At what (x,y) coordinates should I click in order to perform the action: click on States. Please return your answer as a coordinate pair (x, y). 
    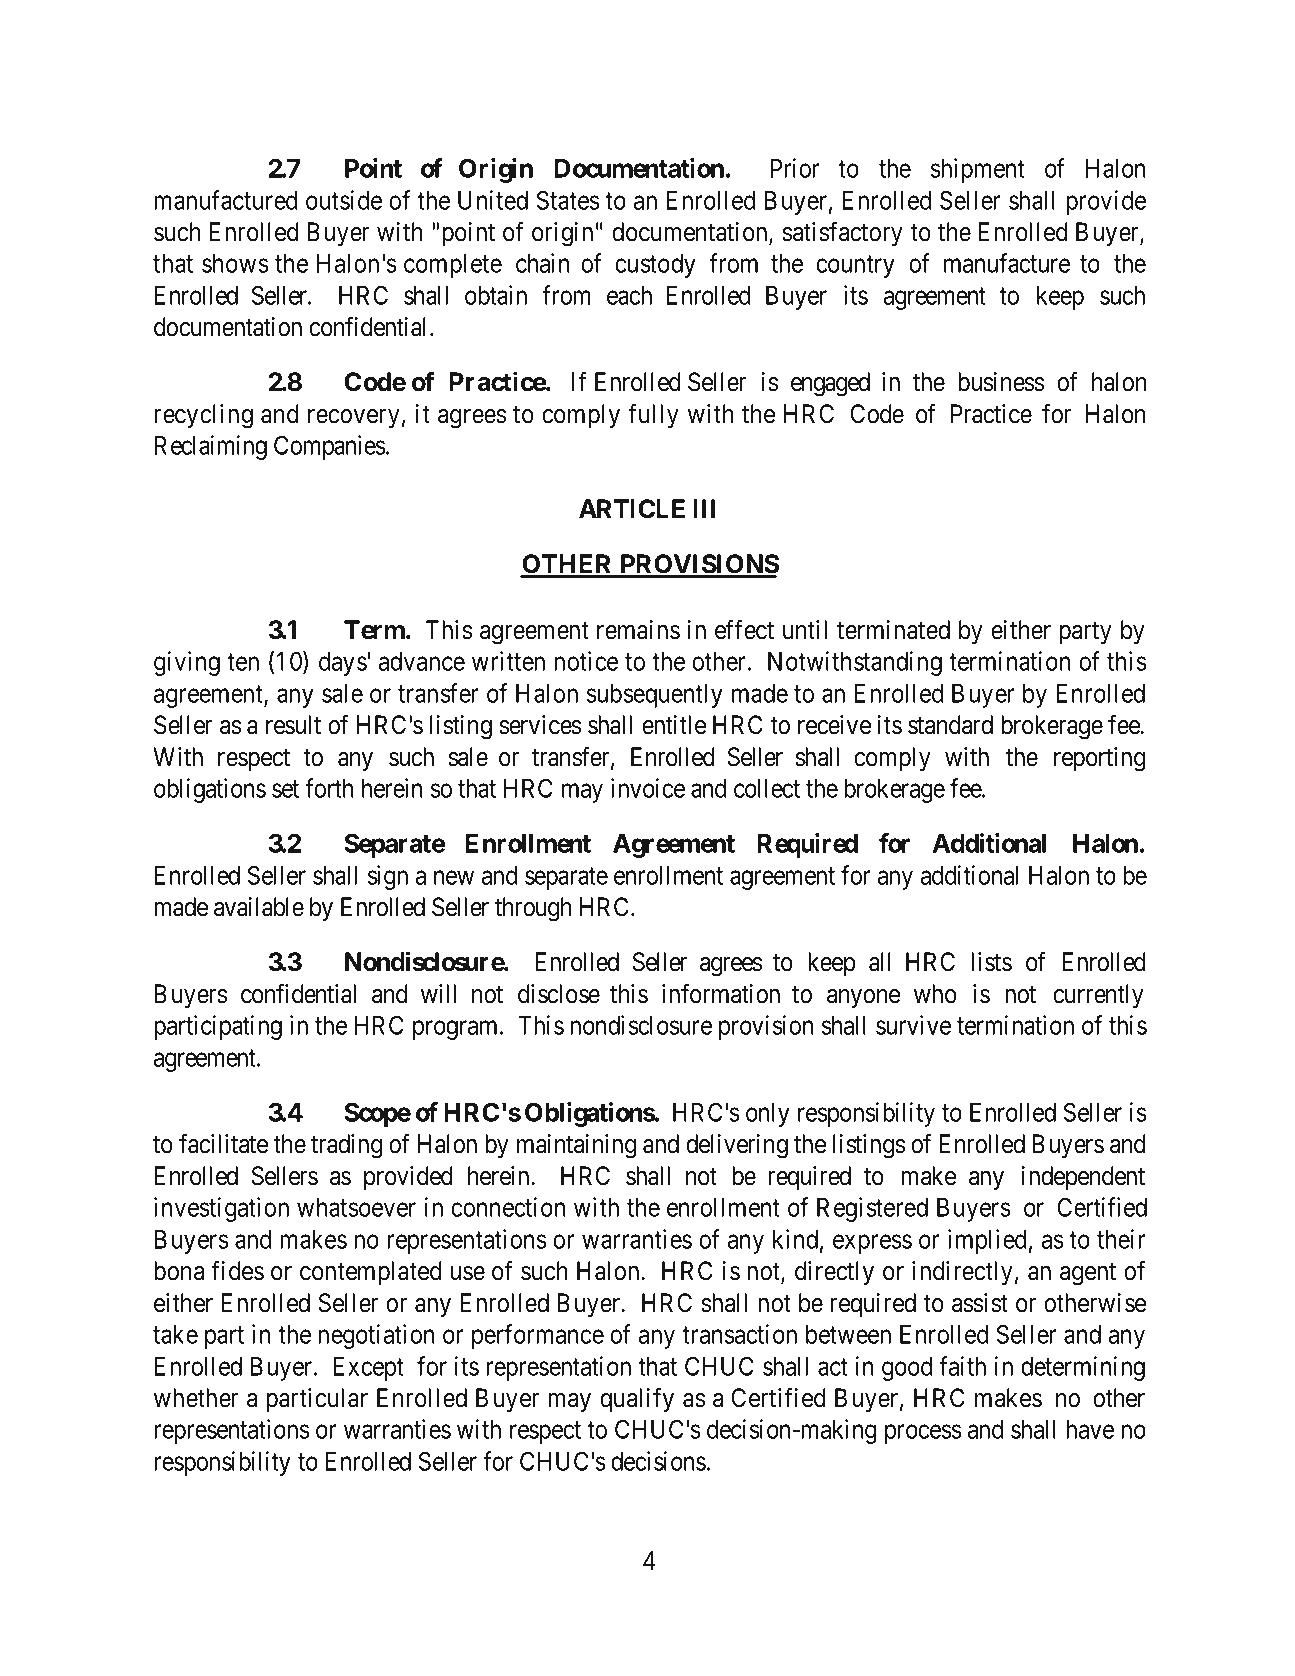
    Looking at the image, I should click on (568, 200).
